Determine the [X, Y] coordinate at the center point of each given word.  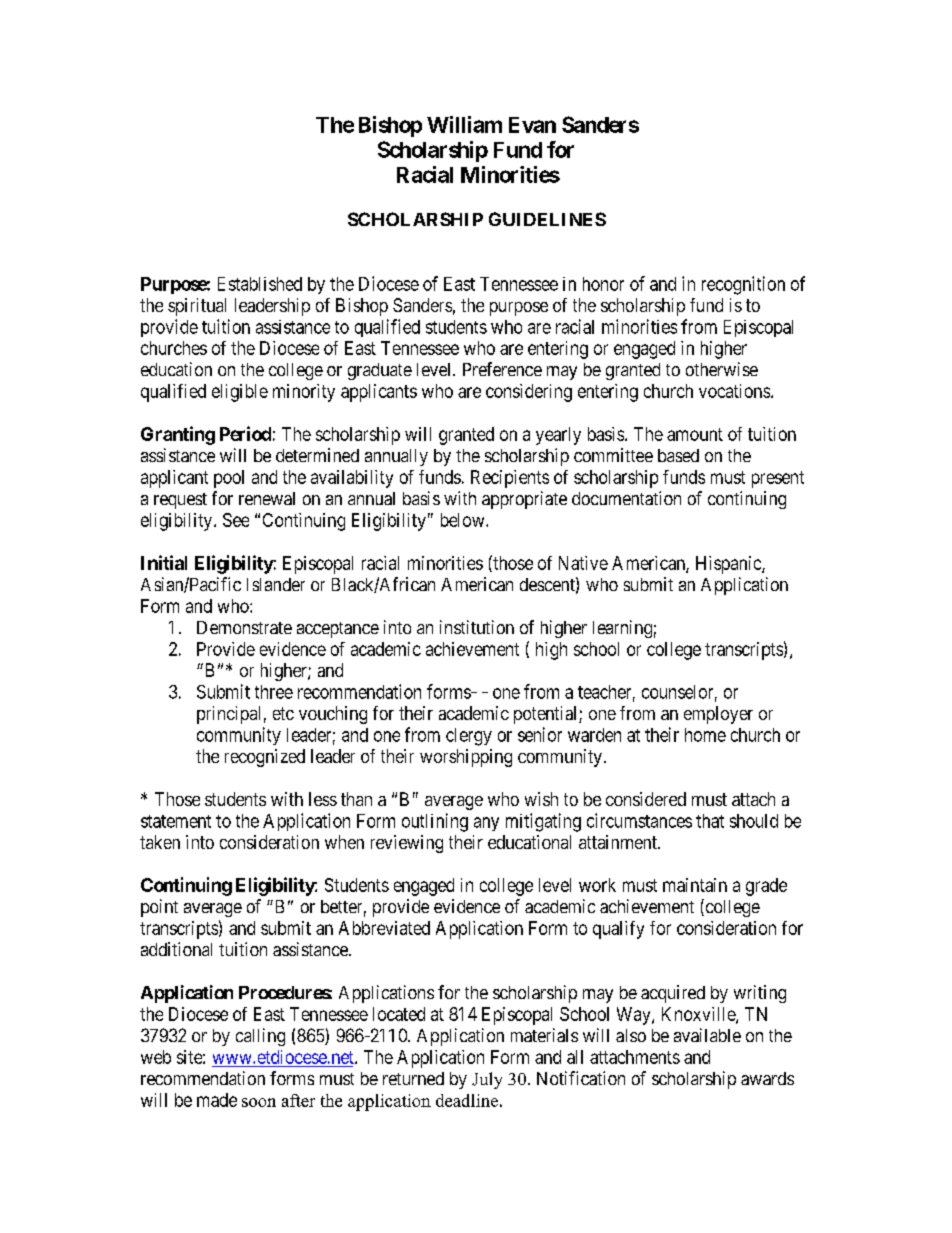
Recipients [510, 479]
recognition [743, 285]
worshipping [466, 758]
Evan [532, 125]
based [678, 455]
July [487, 1080]
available [707, 1035]
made [217, 1100]
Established [260, 284]
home [705, 735]
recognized [265, 758]
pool [229, 479]
